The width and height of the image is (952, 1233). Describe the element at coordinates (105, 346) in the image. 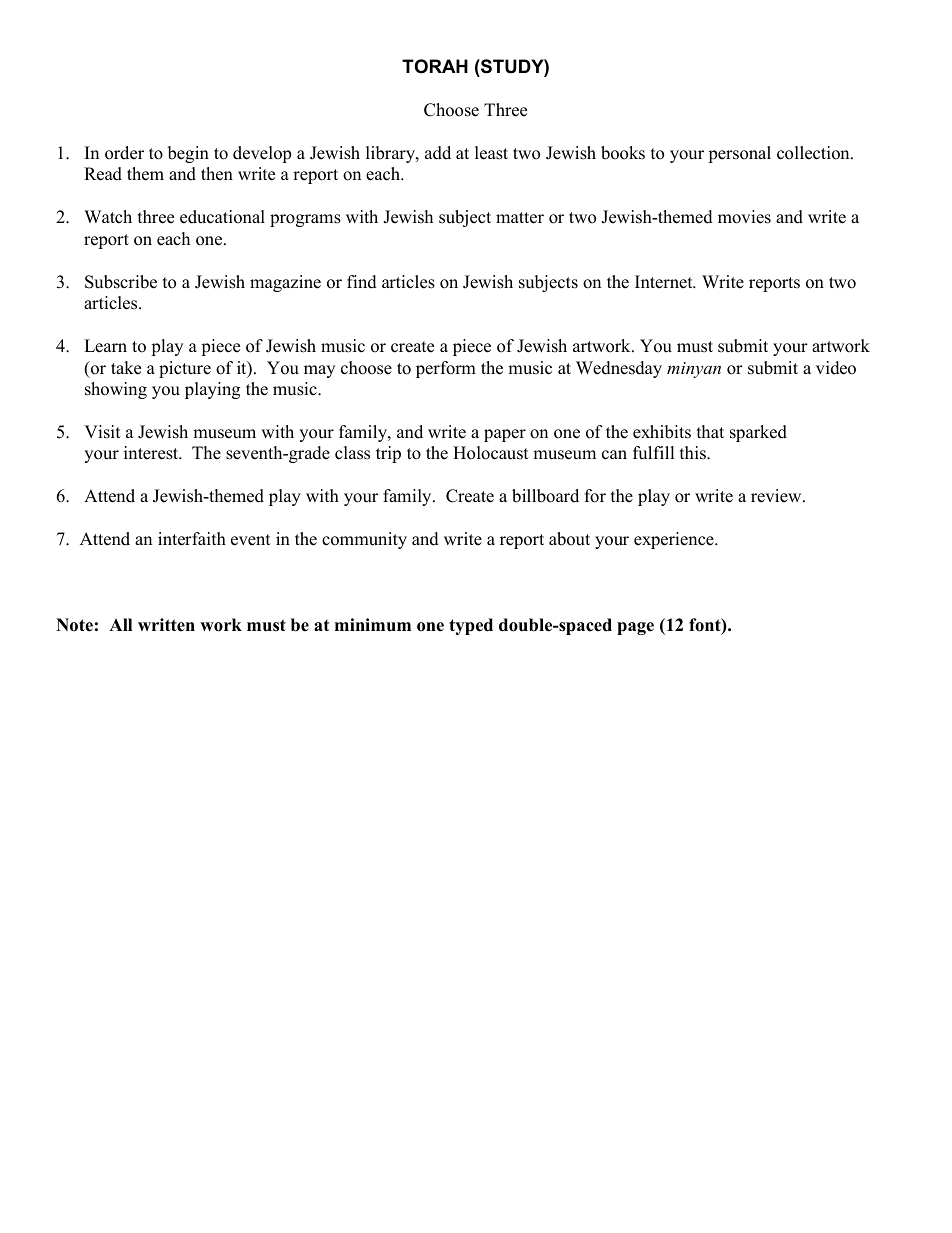

I see `Learn` at that location.
